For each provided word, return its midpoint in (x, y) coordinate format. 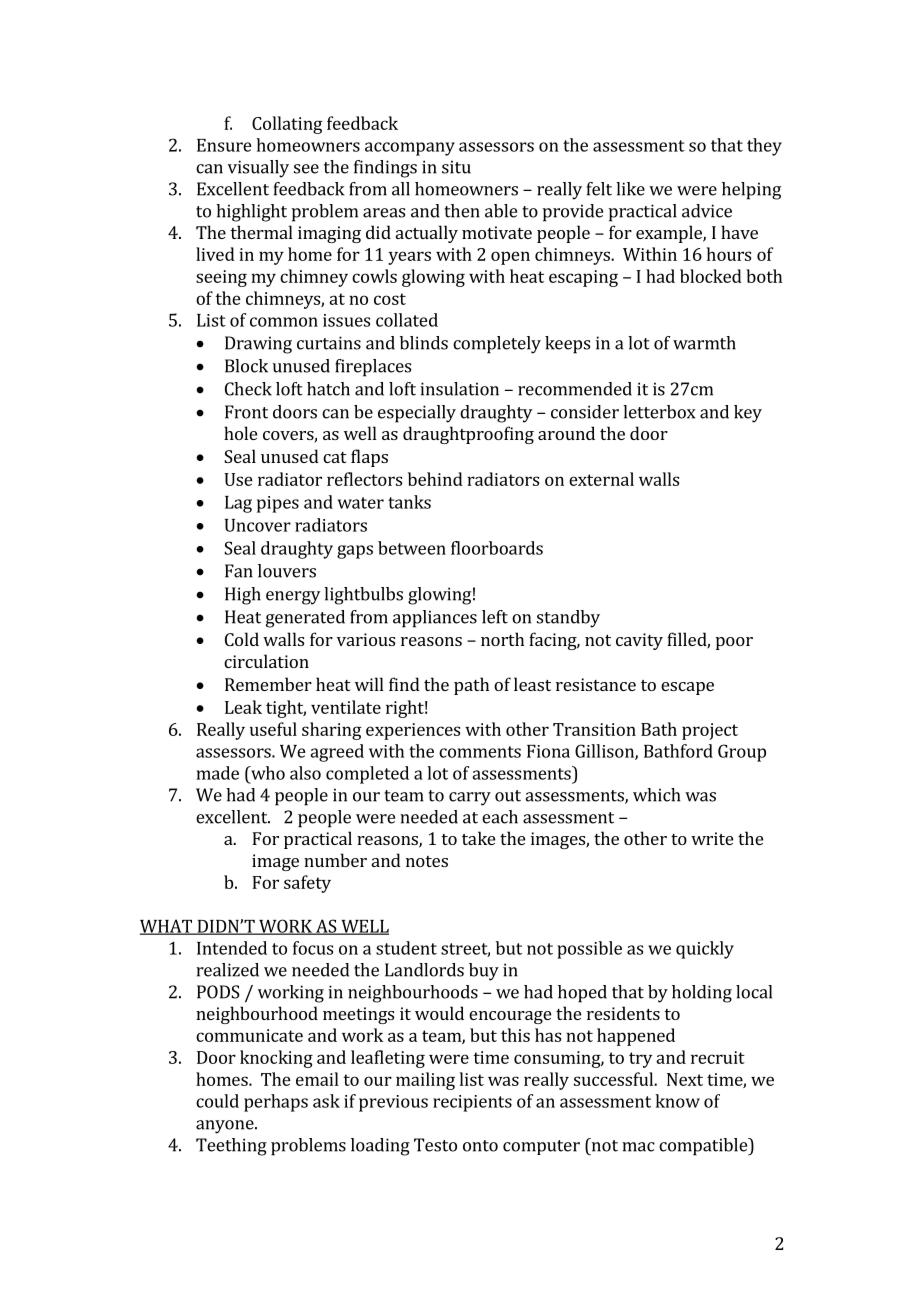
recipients (472, 1103)
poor (734, 643)
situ (456, 167)
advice (707, 211)
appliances (435, 619)
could (217, 1101)
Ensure (224, 145)
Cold (242, 639)
